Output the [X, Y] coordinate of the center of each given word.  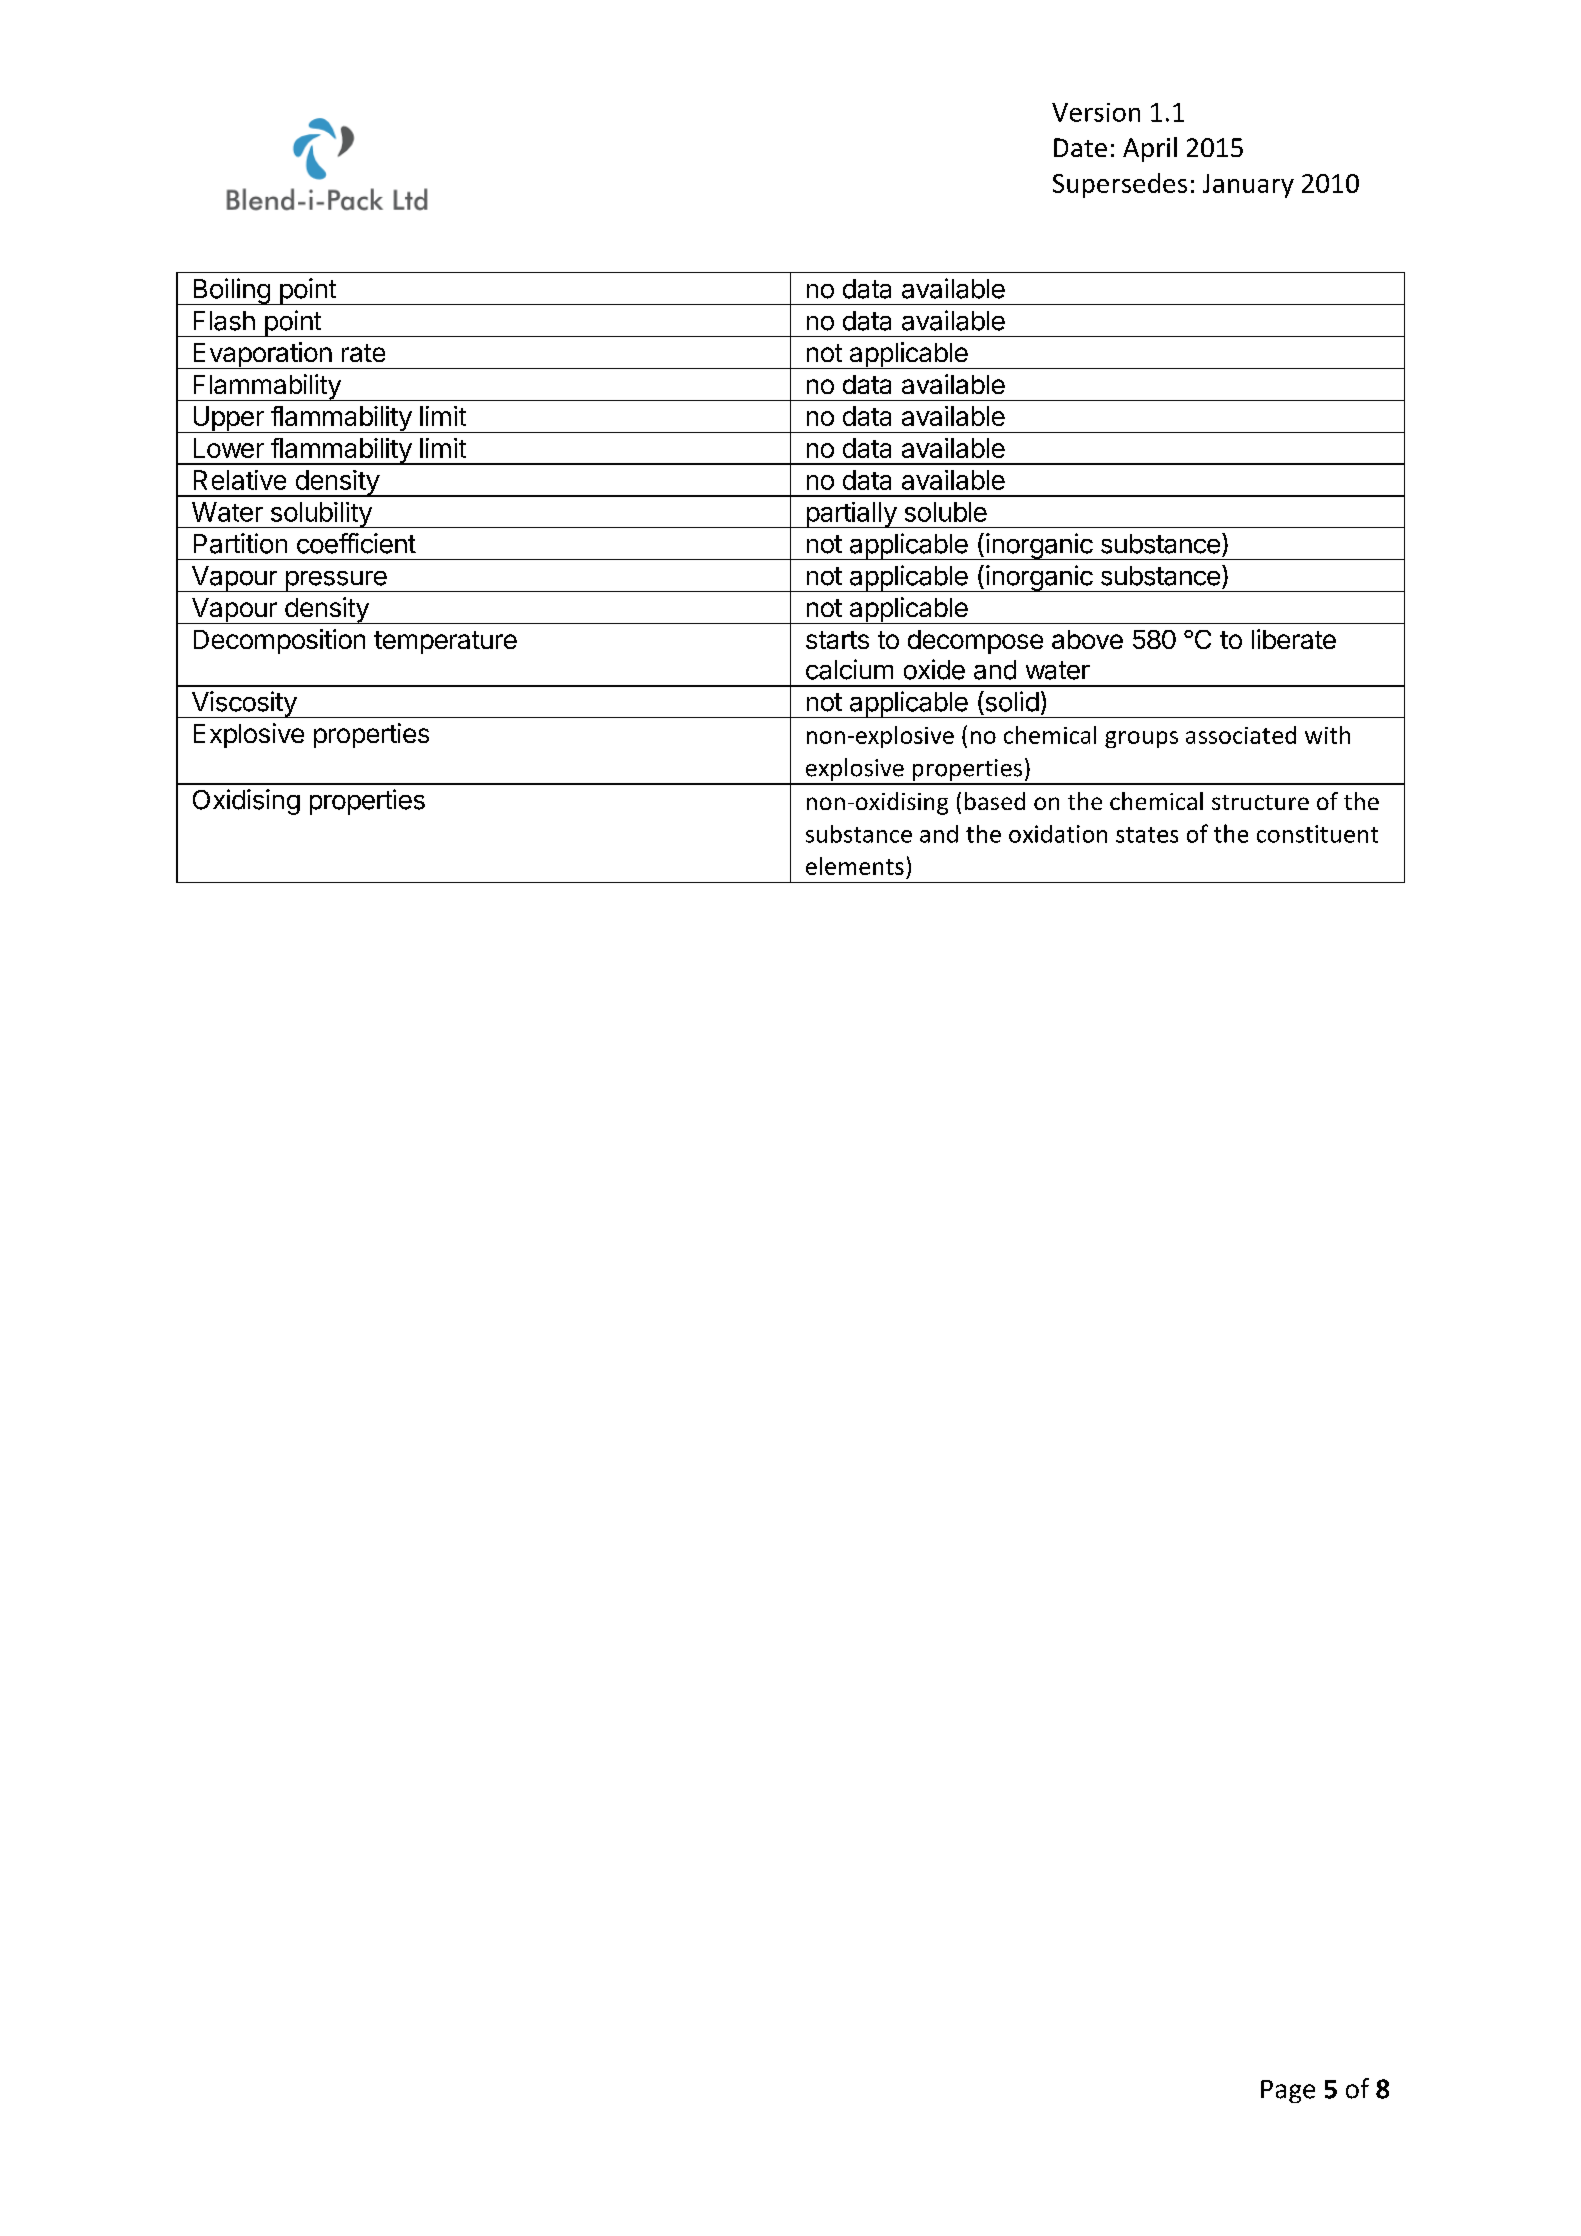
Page [1288, 2091]
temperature [445, 642]
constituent [1317, 834]
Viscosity [243, 704]
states [1147, 835]
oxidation [1058, 834]
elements [855, 866]
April [1150, 149]
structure [1260, 802]
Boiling [231, 291]
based [995, 801]
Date [1080, 147]
